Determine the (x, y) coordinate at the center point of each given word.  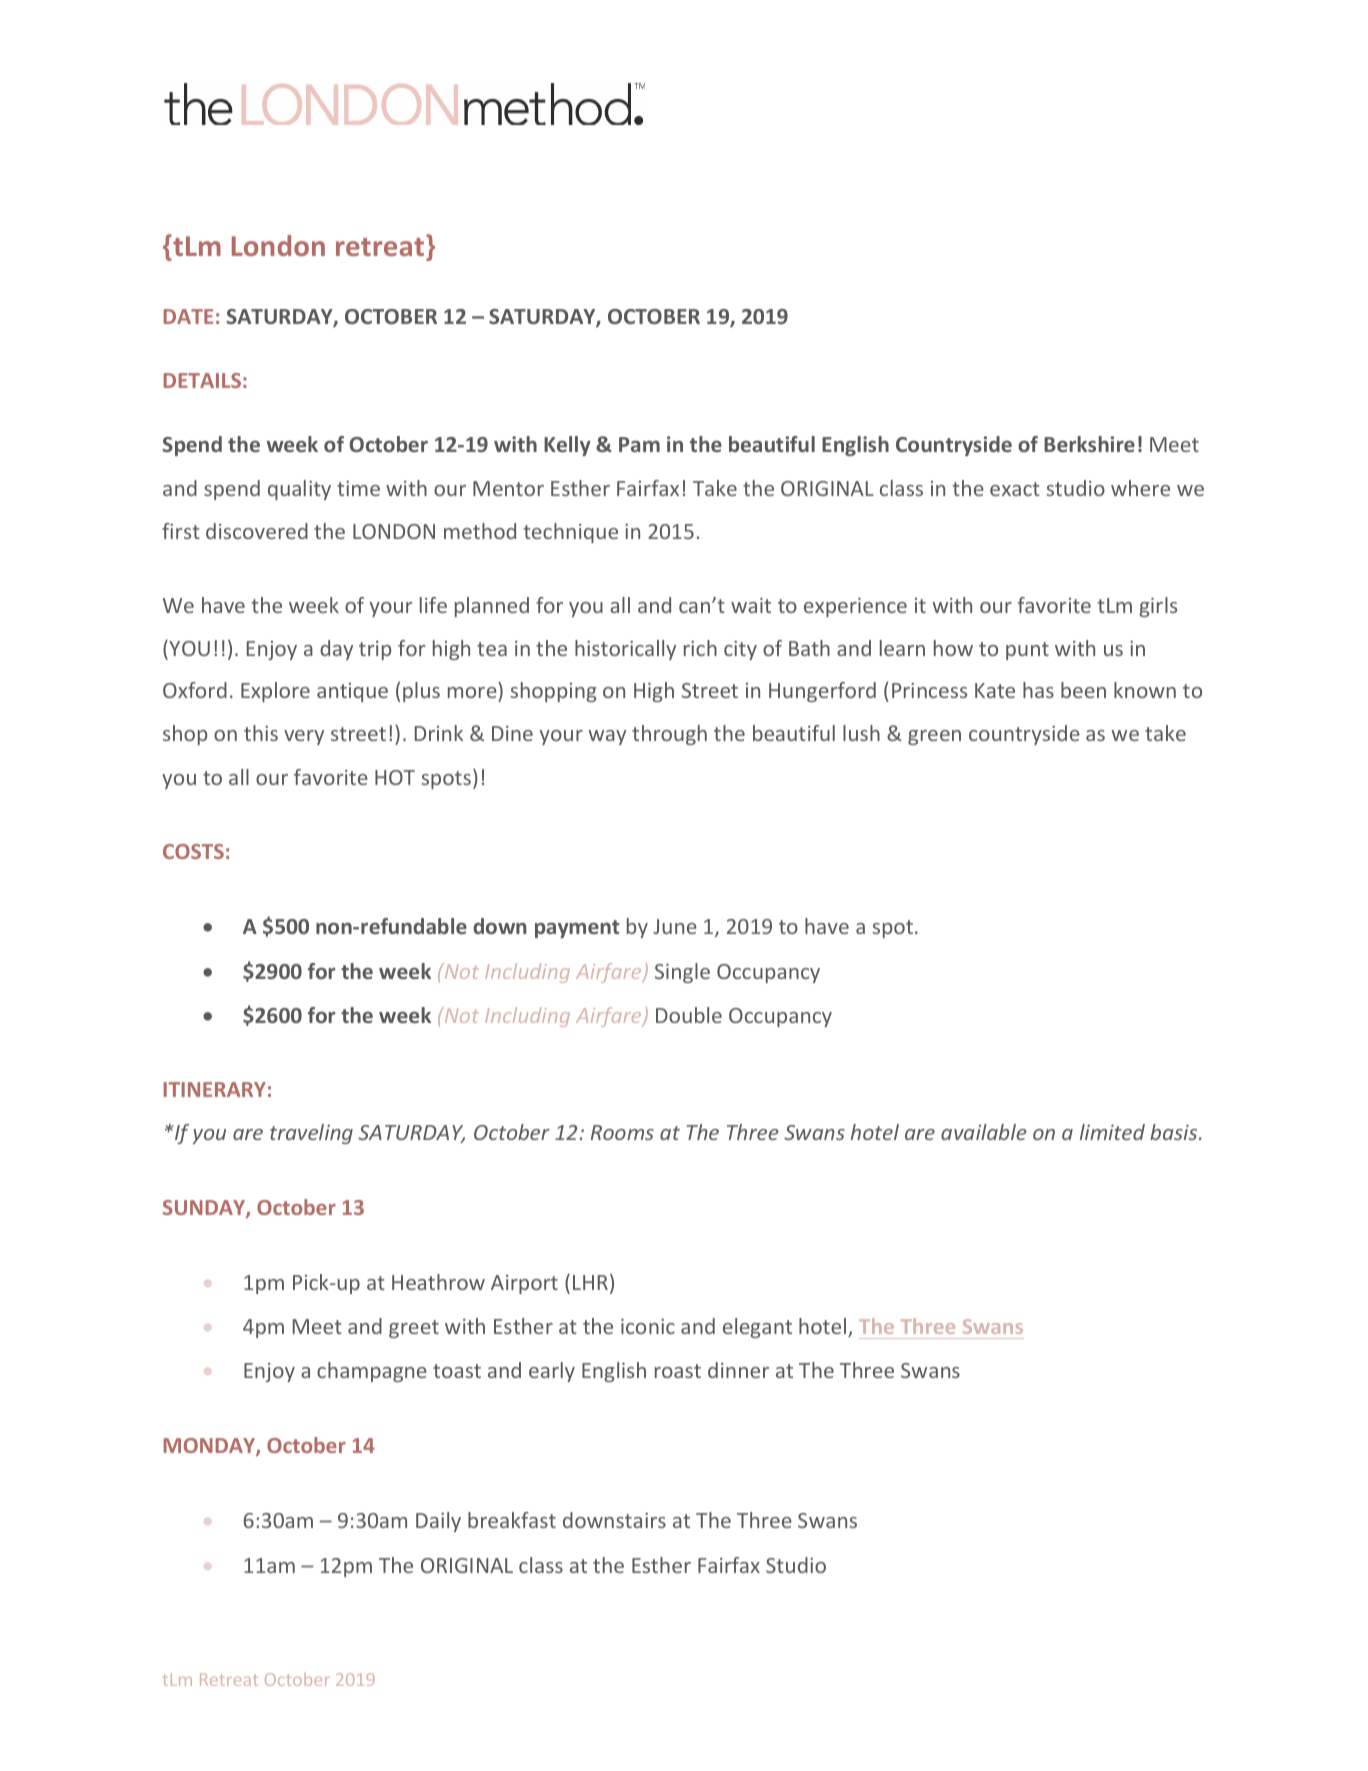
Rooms (622, 1132)
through (669, 735)
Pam (639, 444)
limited (1112, 1132)
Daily (438, 1522)
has (1038, 690)
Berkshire (1089, 444)
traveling (311, 1134)
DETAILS (202, 380)
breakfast (512, 1520)
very (304, 737)
